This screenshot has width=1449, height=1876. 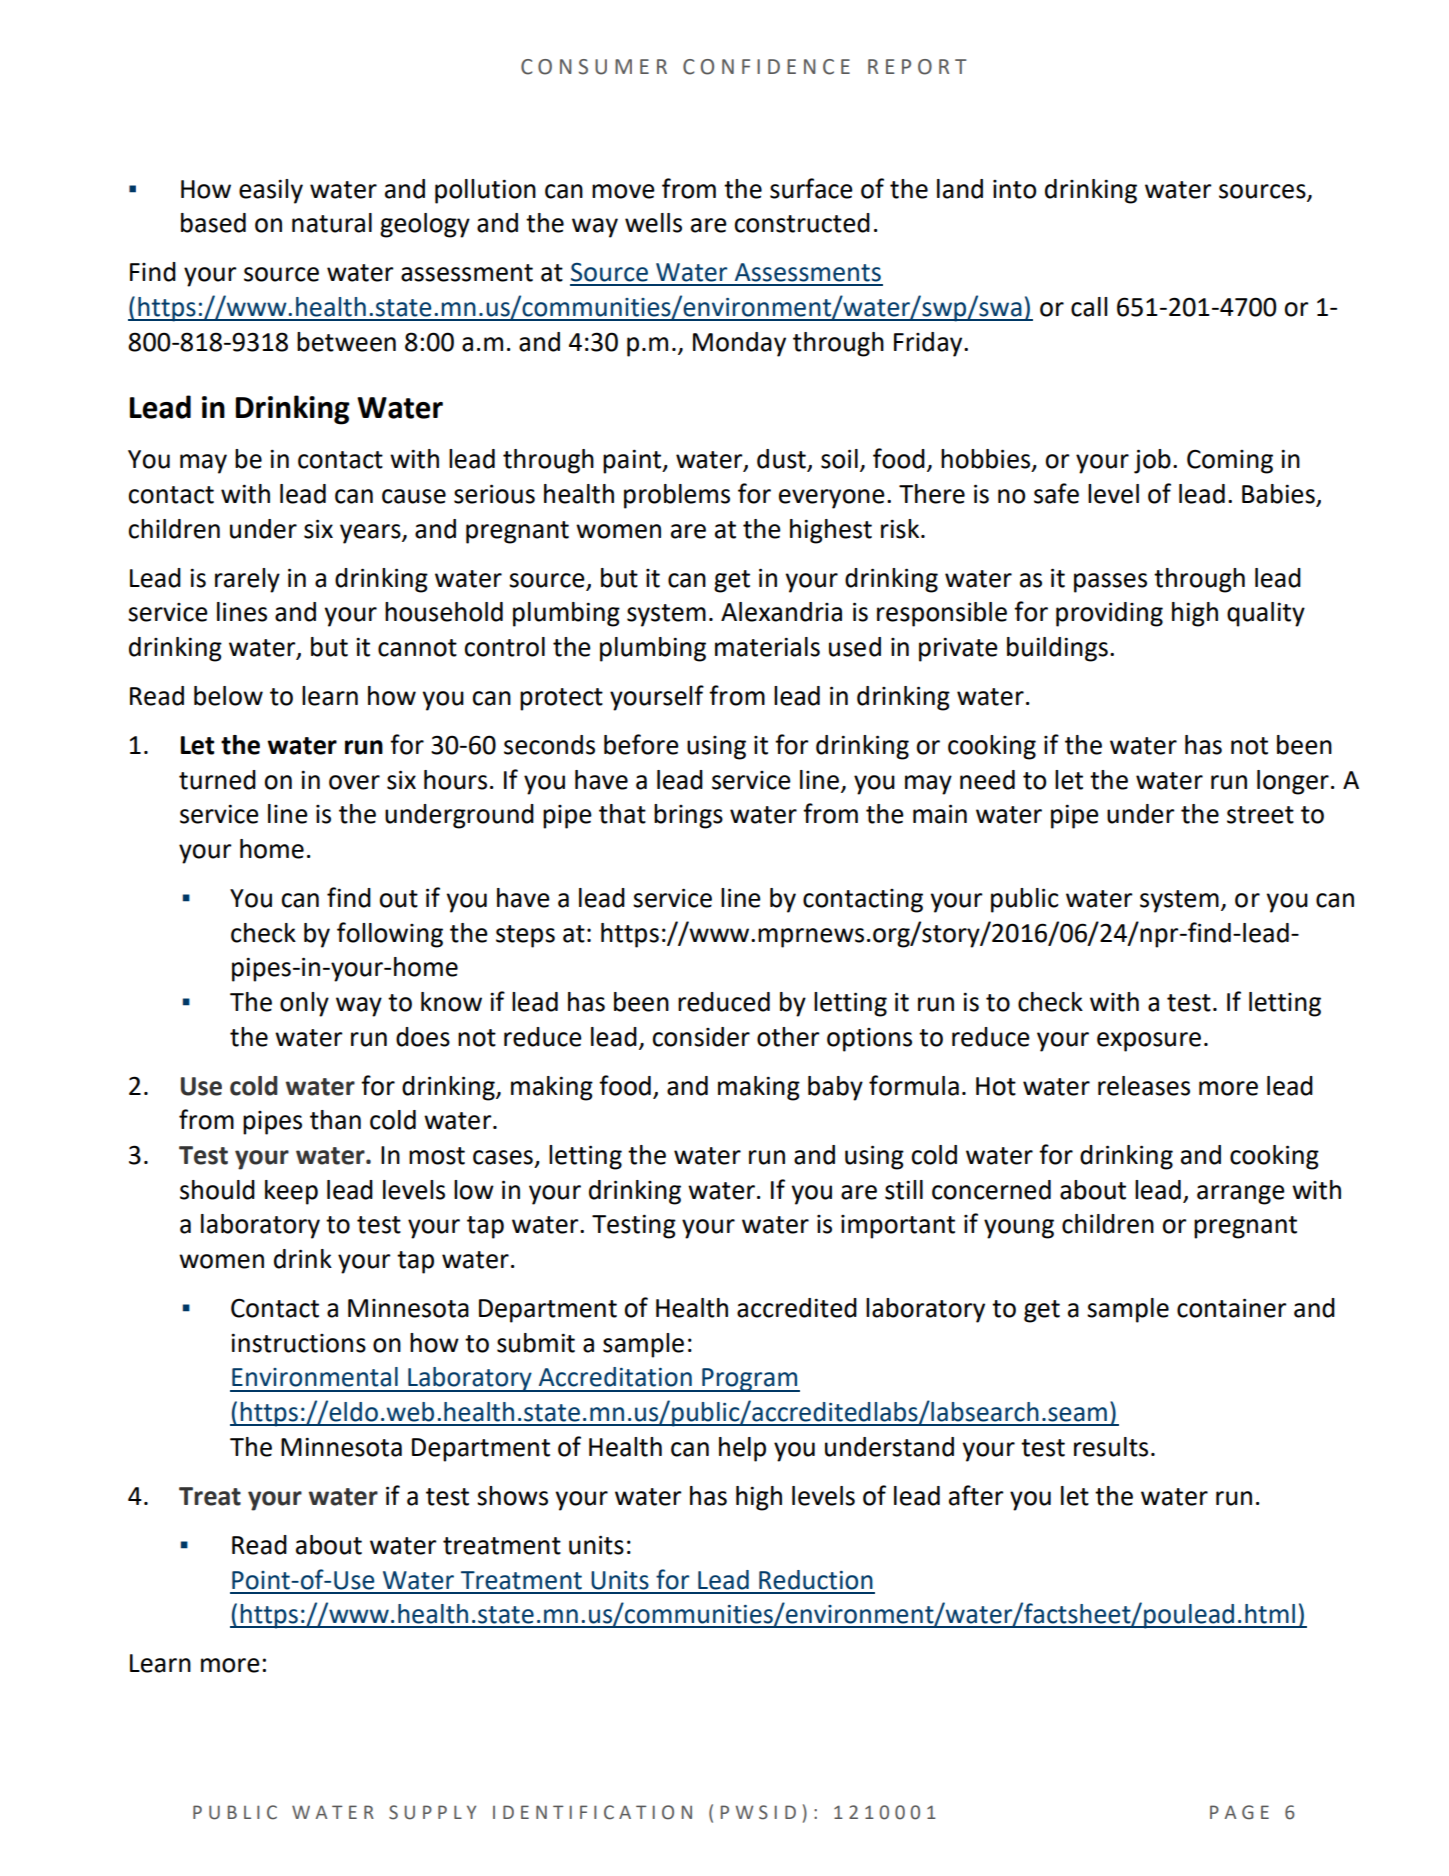 I want to click on street, so click(x=1260, y=815).
